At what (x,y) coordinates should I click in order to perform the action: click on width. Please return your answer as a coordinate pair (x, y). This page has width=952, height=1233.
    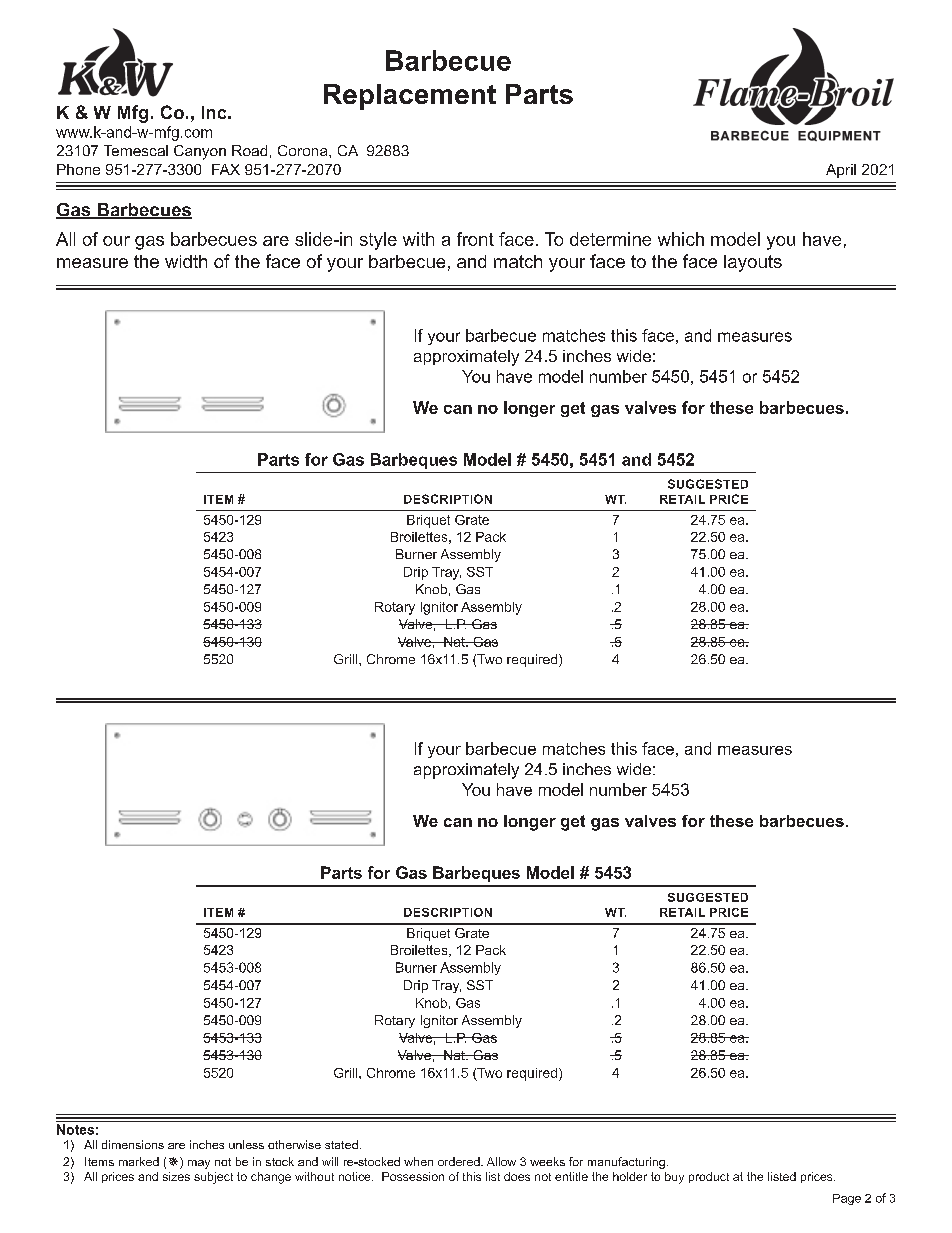
    Looking at the image, I should click on (186, 261).
